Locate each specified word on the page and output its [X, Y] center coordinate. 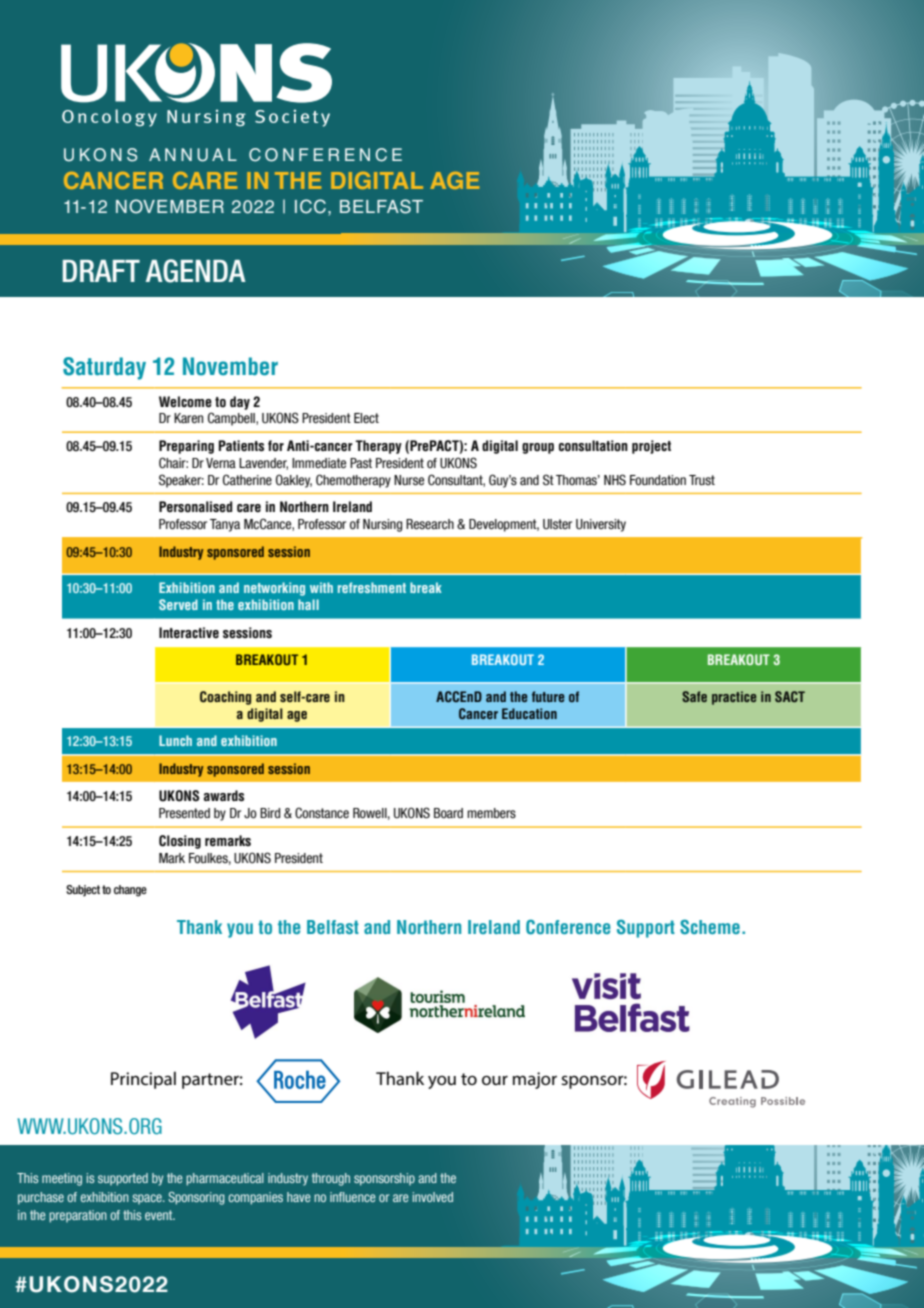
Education [529, 713]
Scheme [710, 927]
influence [353, 1197]
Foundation [658, 480]
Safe [694, 696]
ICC [310, 206]
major [535, 1080]
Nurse [409, 480]
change [130, 891]
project [651, 447]
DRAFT [101, 271]
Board [448, 813]
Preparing [186, 447]
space [148, 1199]
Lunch [175, 740]
